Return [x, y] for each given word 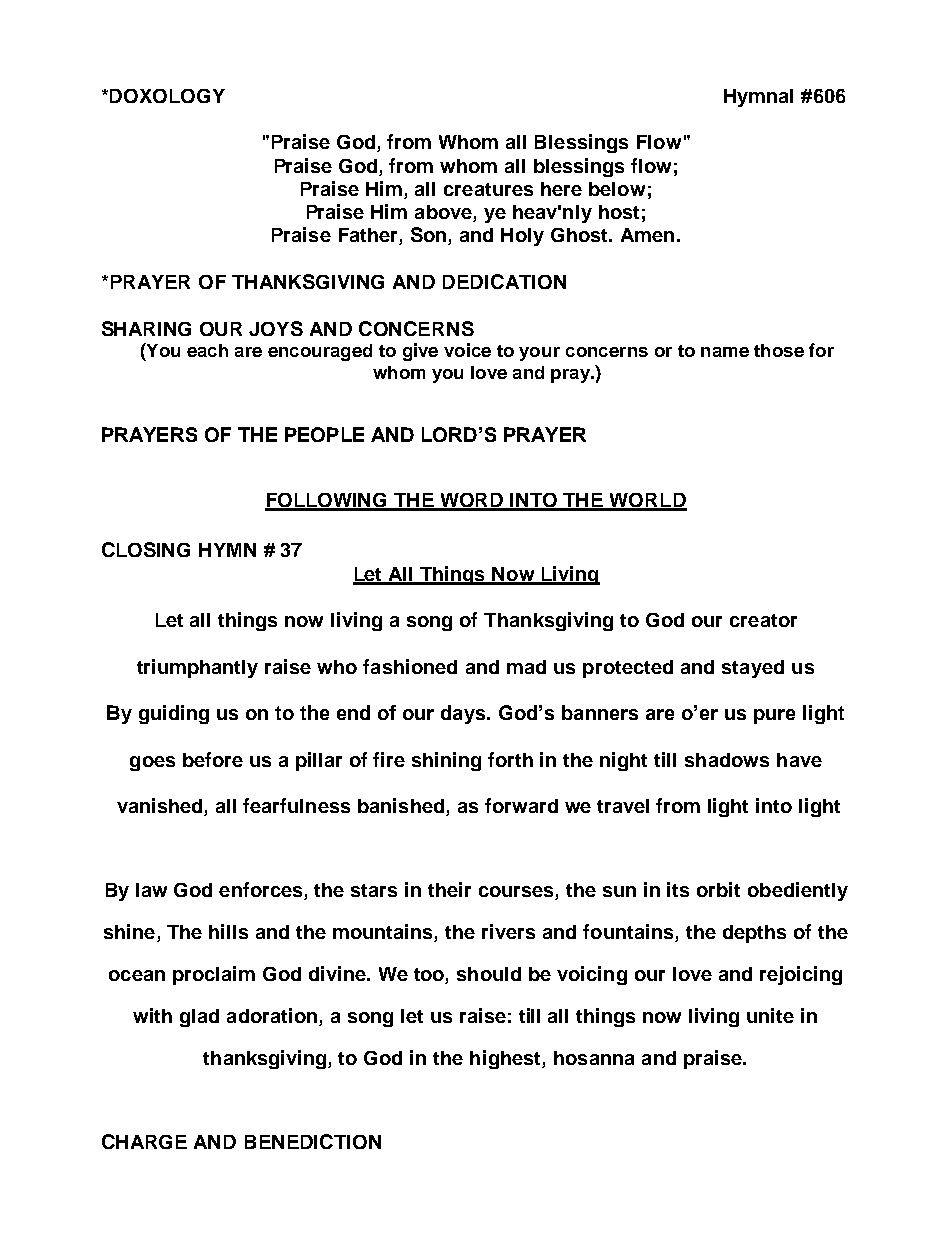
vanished [161, 807]
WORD [472, 501]
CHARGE [144, 1141]
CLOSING [146, 549]
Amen [647, 235]
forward [521, 805]
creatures [488, 189]
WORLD [647, 501]
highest [506, 1059]
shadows [727, 760]
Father [369, 236]
